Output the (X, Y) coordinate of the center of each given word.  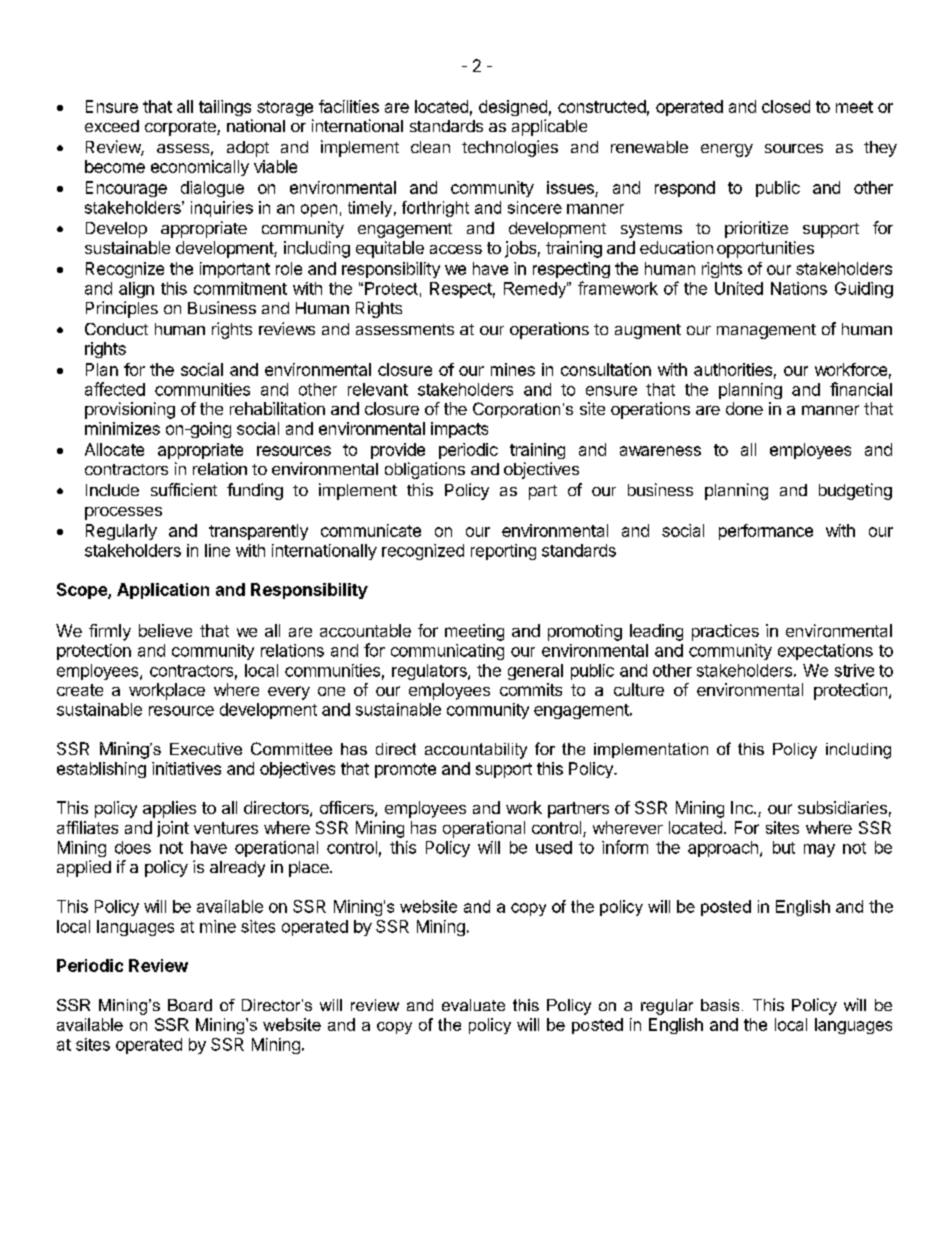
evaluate (473, 1005)
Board (190, 1005)
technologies (510, 148)
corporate (181, 128)
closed (786, 106)
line (217, 550)
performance (766, 532)
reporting (503, 552)
